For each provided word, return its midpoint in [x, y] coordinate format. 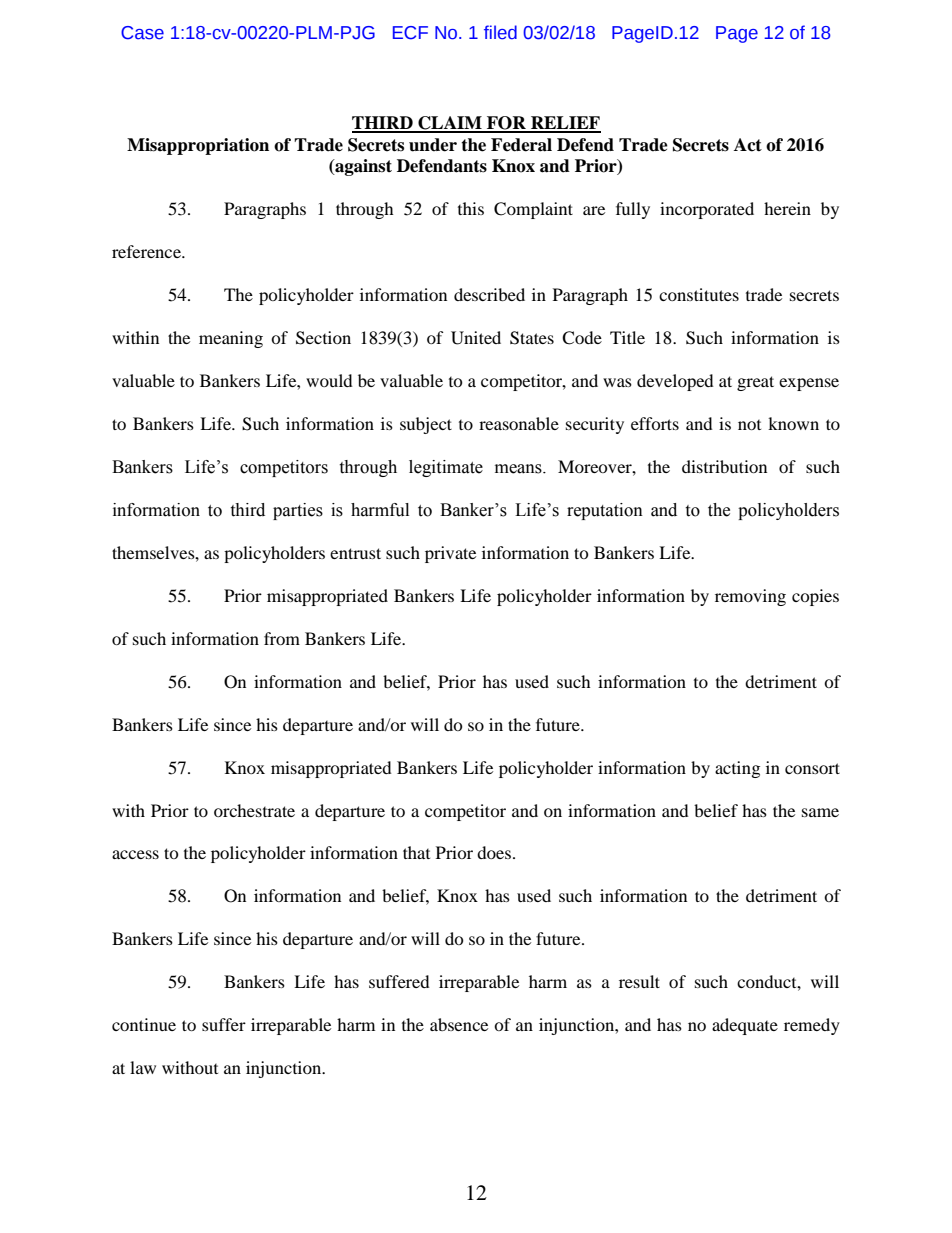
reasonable [519, 423]
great [755, 383]
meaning [231, 339]
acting [737, 769]
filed [500, 32]
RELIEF [565, 124]
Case [142, 33]
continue [144, 1024]
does [494, 852]
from [282, 638]
